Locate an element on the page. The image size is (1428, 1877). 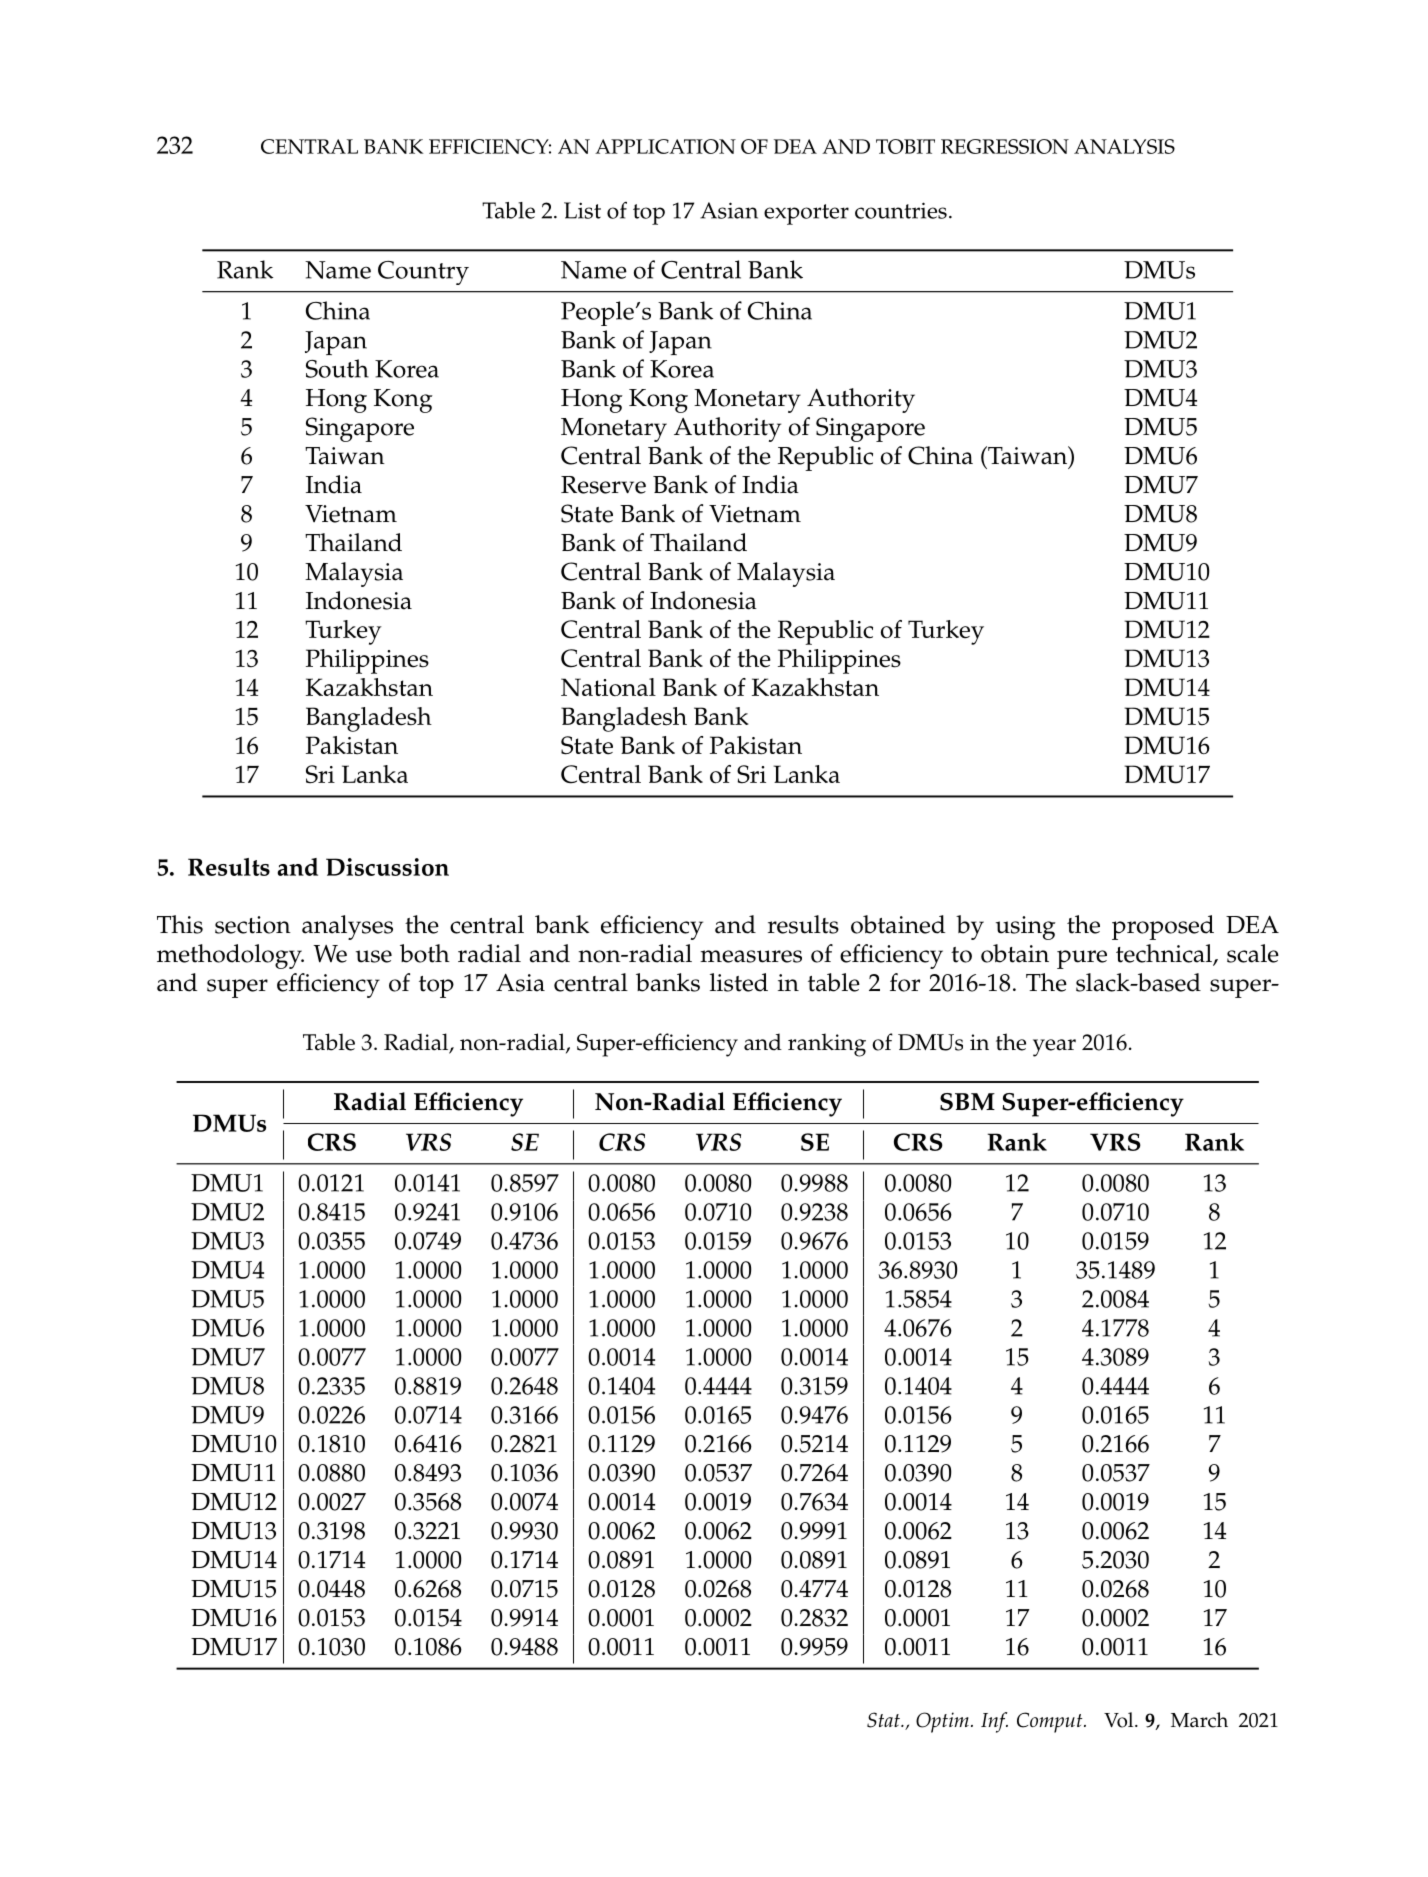
use is located at coordinates (374, 956).
